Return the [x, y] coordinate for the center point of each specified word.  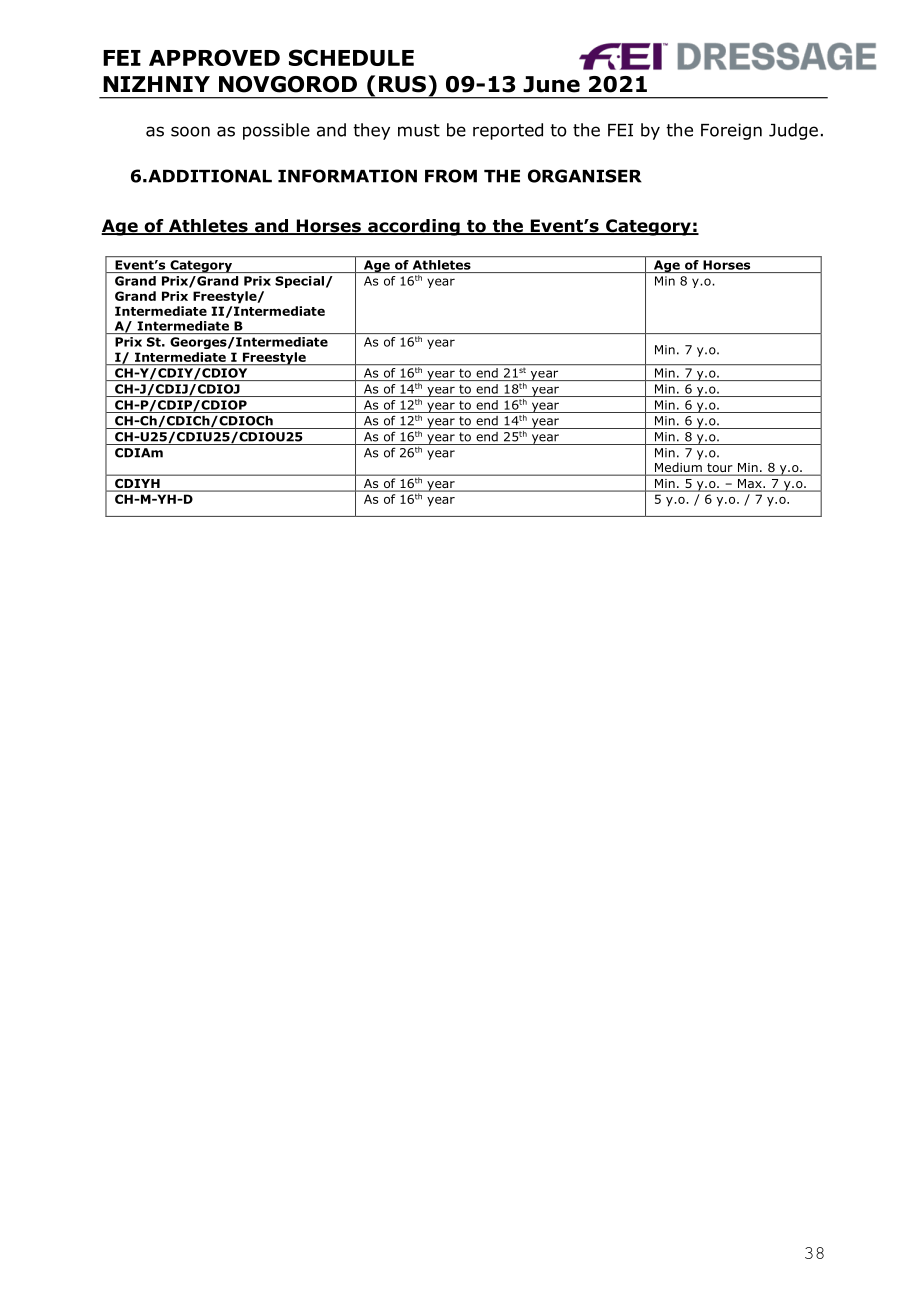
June [551, 84]
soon [190, 131]
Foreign [731, 131]
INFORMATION [347, 176]
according [414, 227]
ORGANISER [585, 176]
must [419, 130]
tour [720, 469]
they [371, 131]
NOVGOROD [288, 84]
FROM [451, 176]
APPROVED [214, 57]
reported [508, 131]
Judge [793, 131]
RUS [402, 84]
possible [276, 131]
